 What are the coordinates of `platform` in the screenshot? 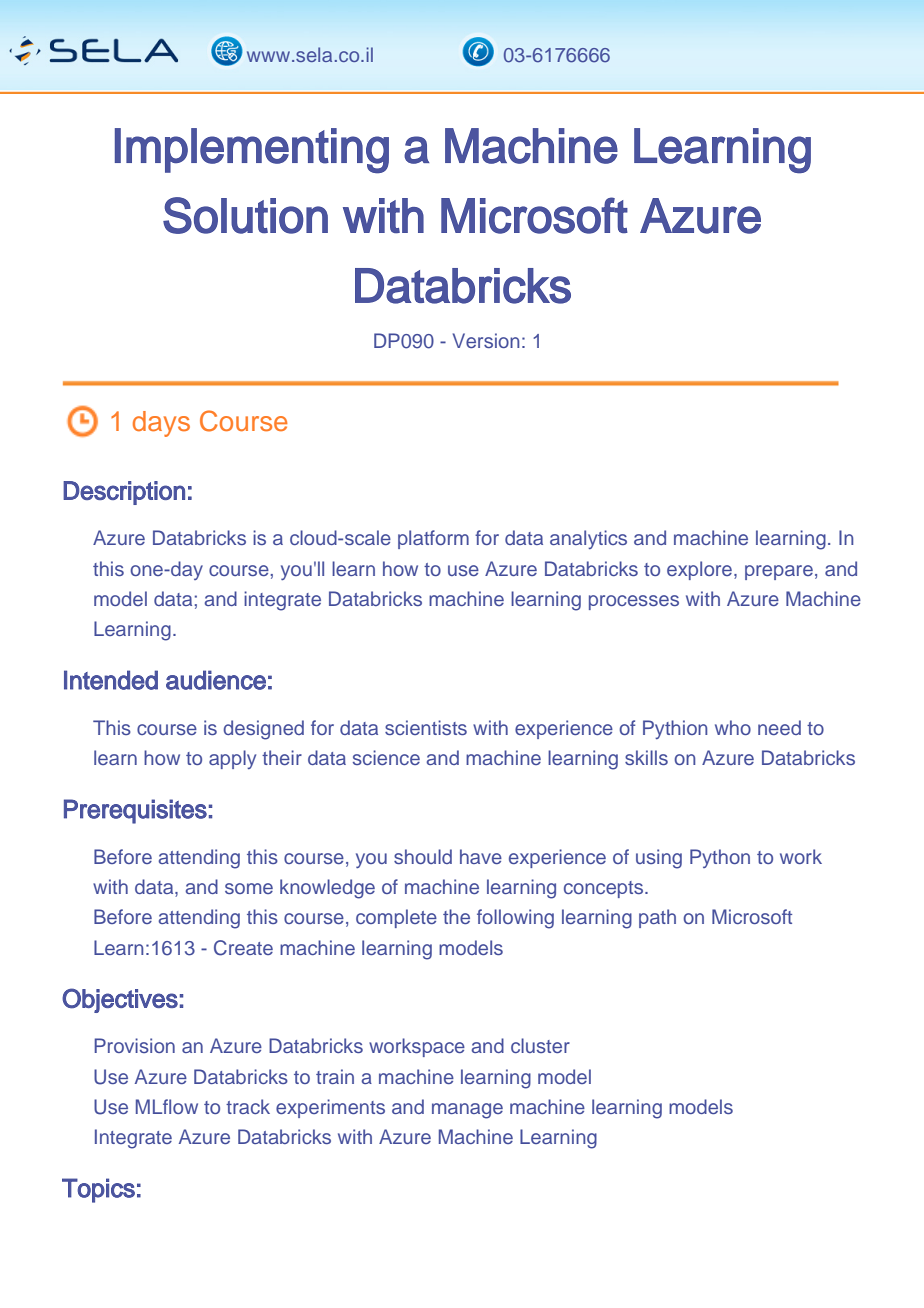 It's located at (433, 539).
